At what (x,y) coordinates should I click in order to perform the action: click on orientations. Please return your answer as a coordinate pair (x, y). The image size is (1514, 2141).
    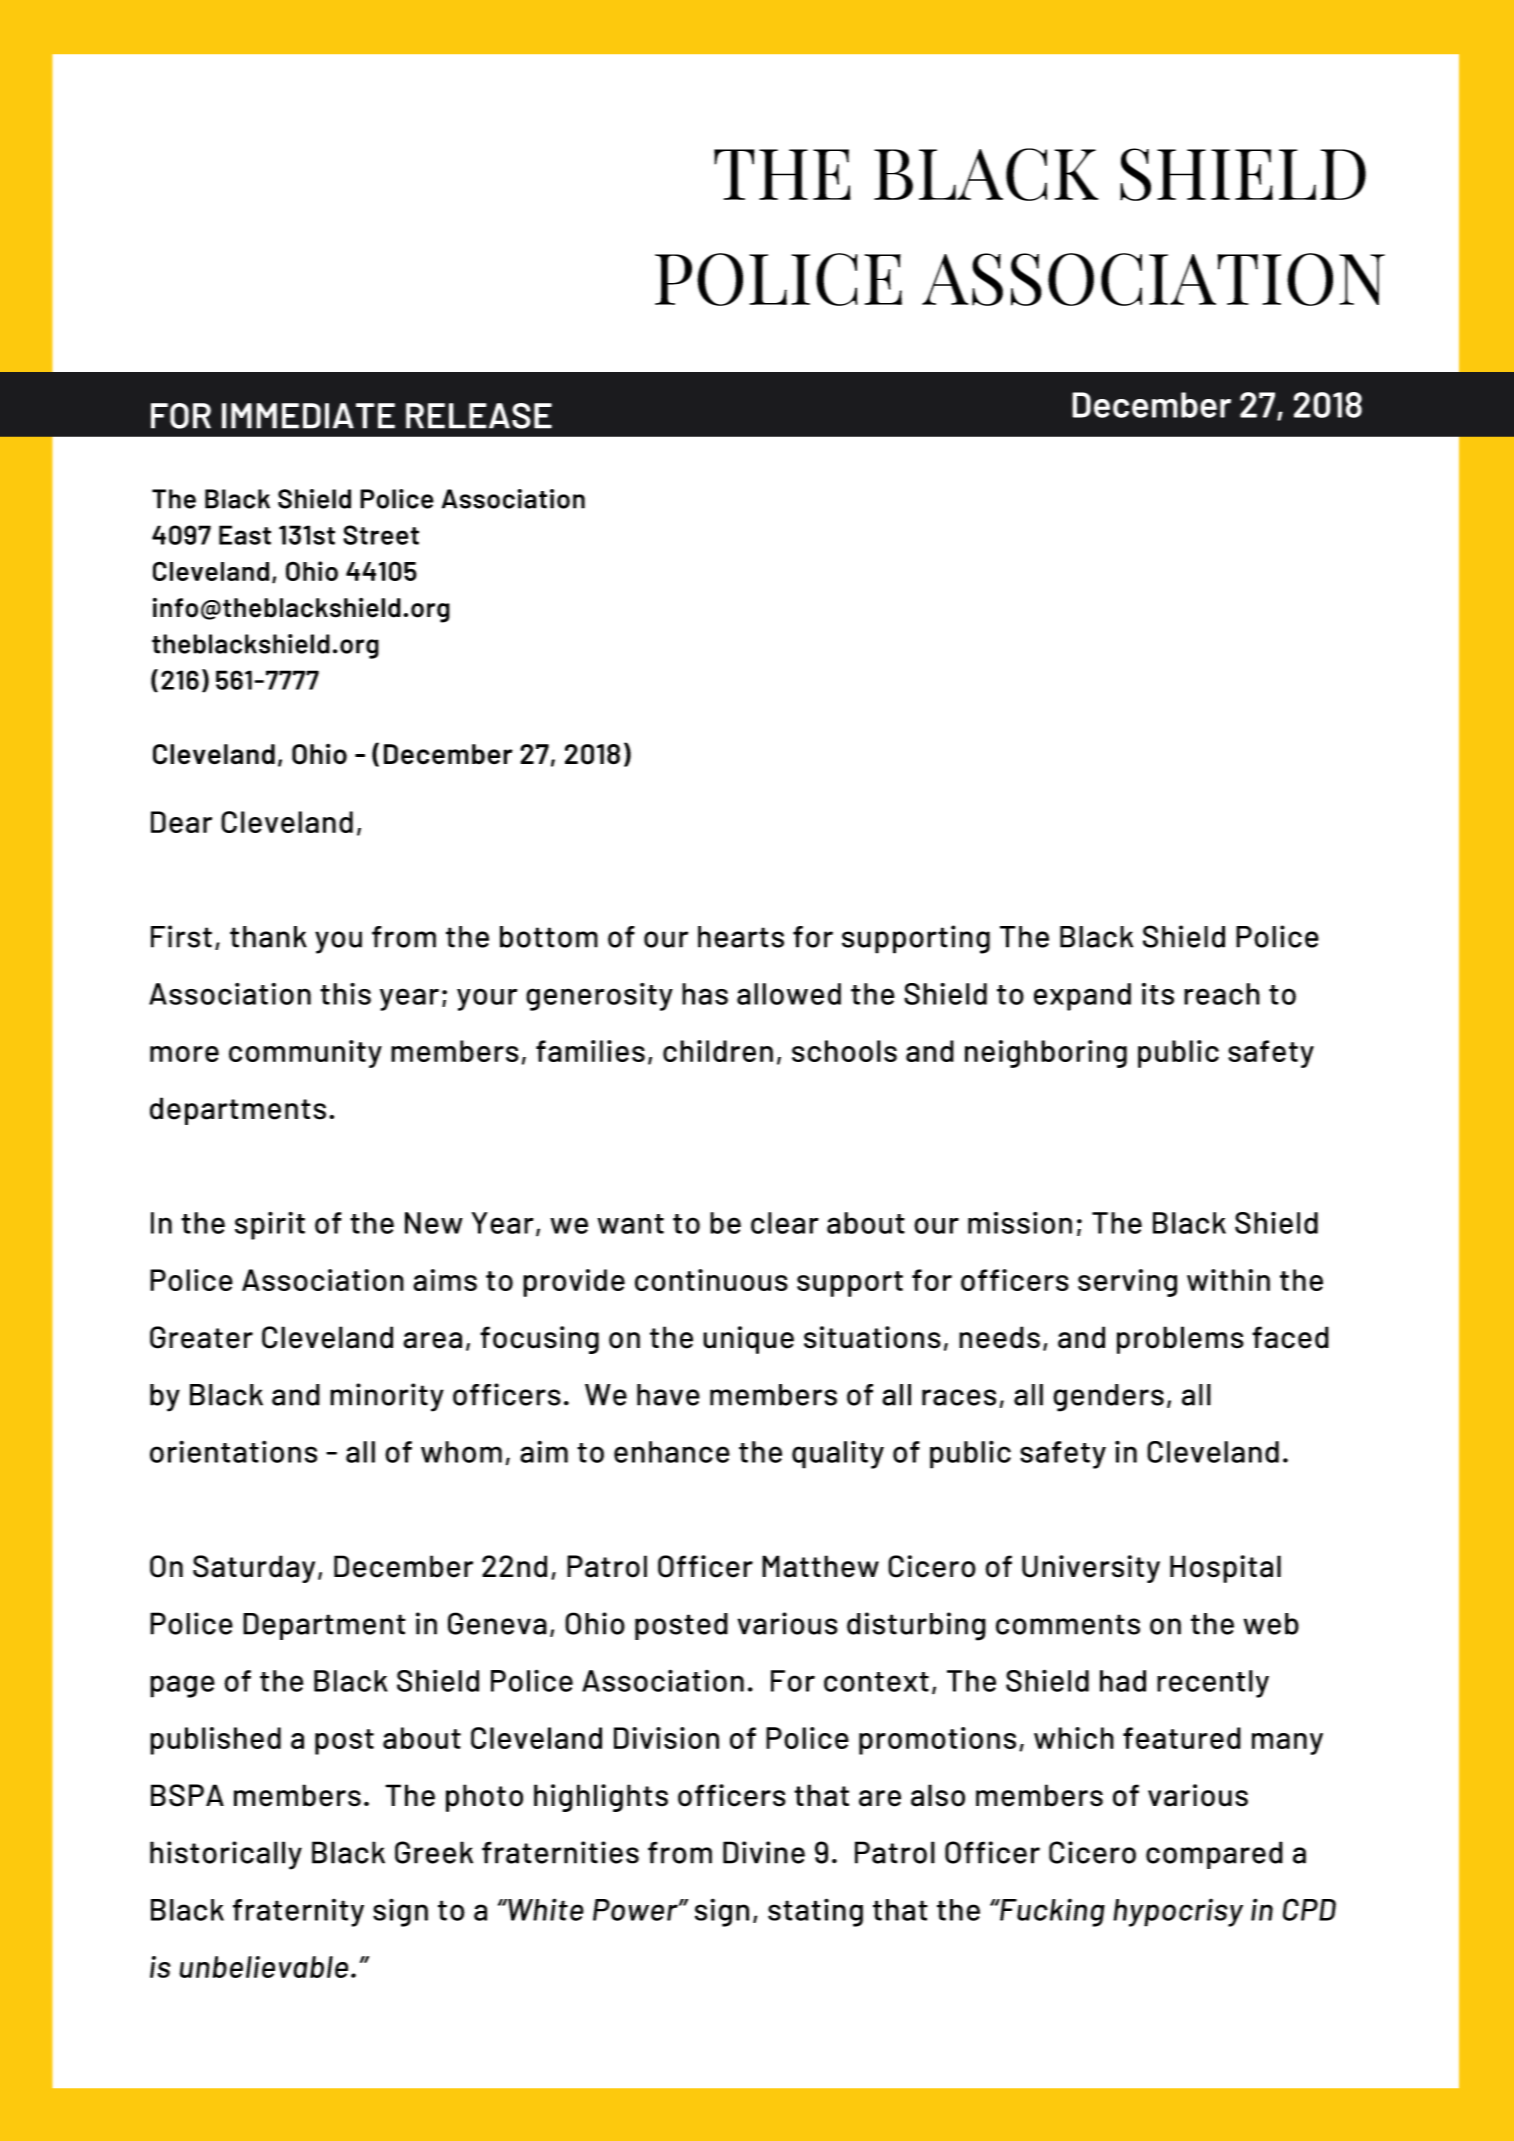
    Looking at the image, I should click on (233, 1451).
